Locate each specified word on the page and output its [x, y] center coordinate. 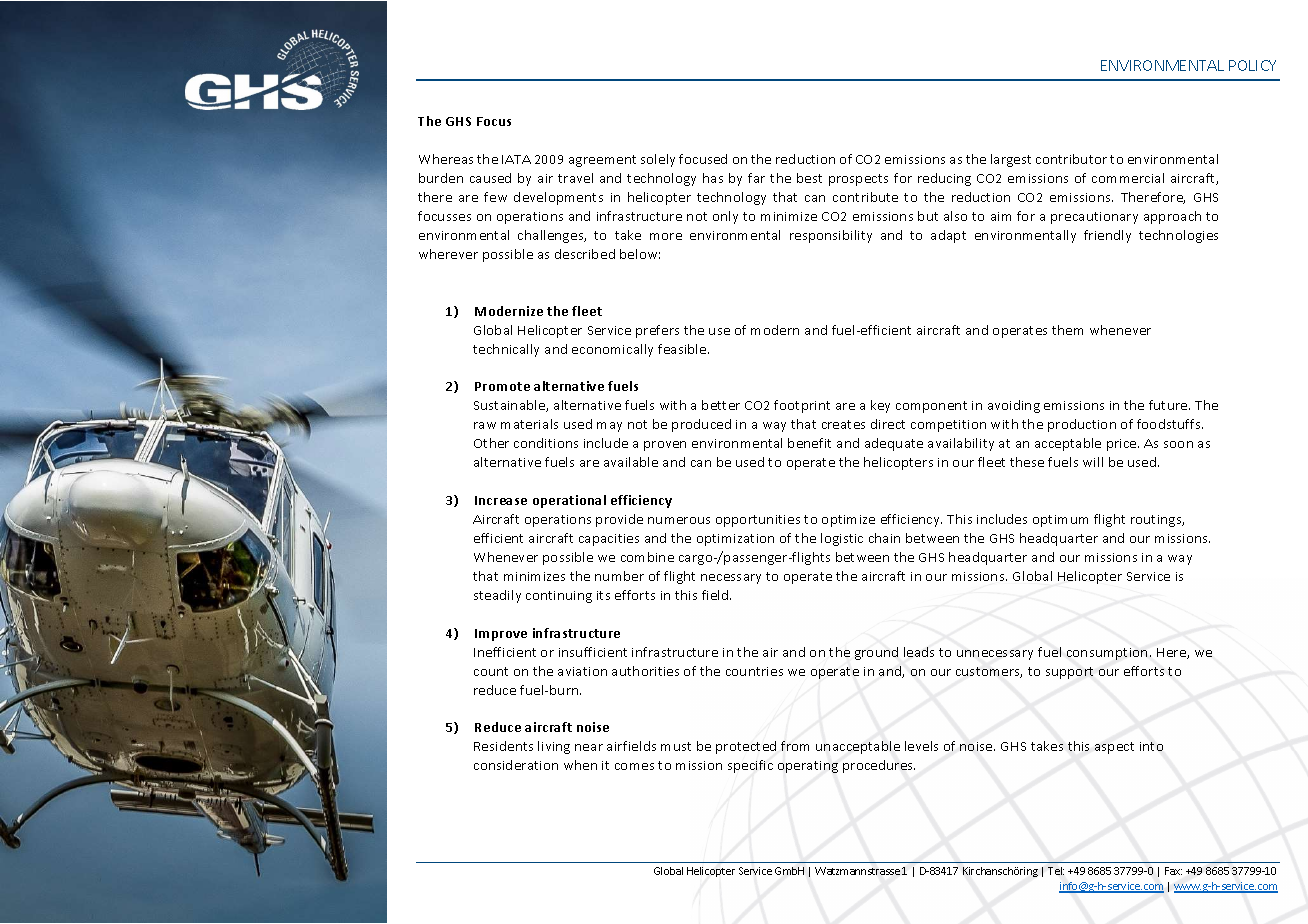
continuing [559, 597]
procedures [879, 766]
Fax [1173, 871]
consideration [516, 765]
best [809, 178]
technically [506, 350]
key [880, 406]
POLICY [1252, 65]
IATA [516, 159]
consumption [1107, 654]
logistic [842, 539]
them [1067, 330]
